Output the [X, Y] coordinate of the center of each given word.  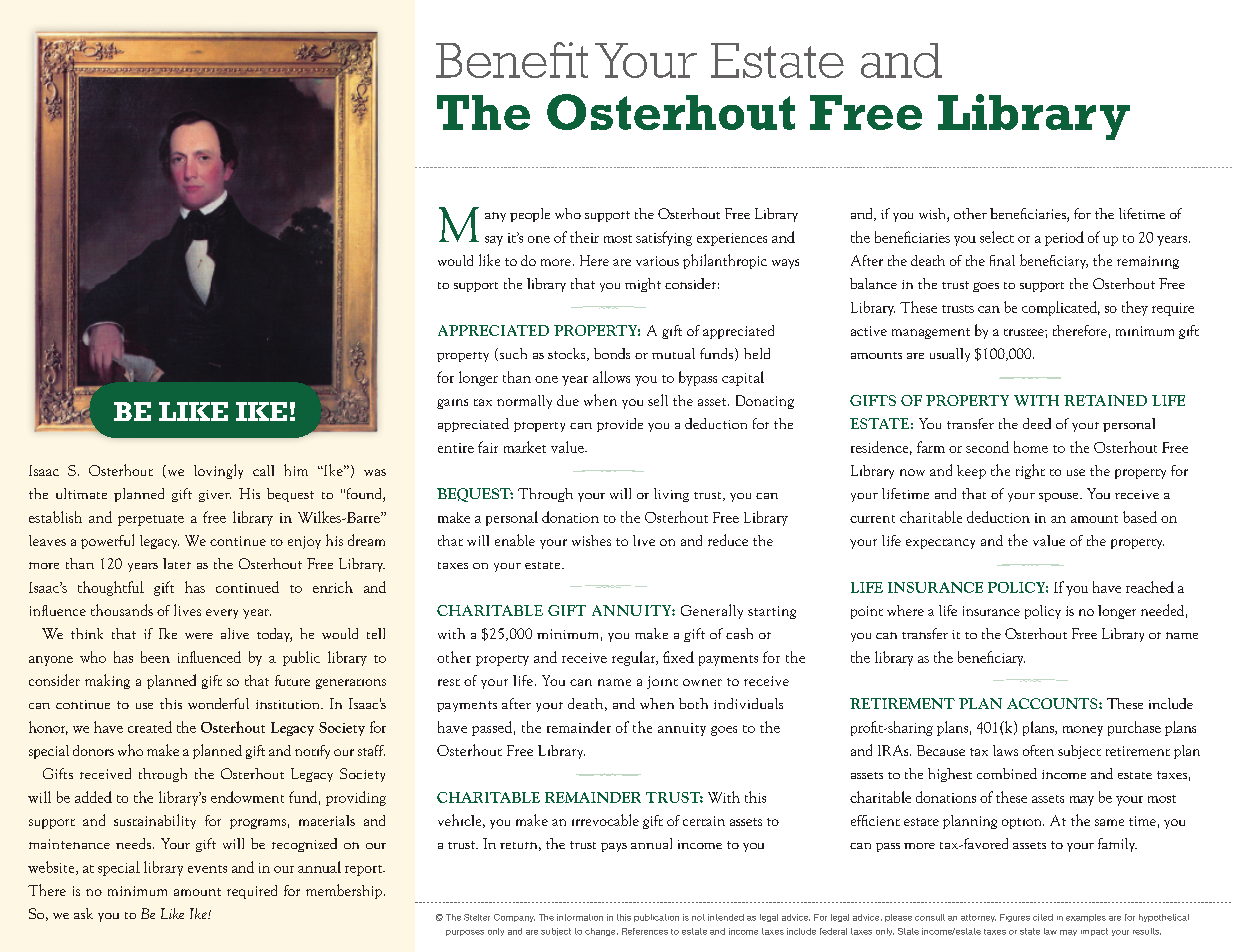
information [580, 917]
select [997, 237]
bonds [612, 353]
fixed [678, 657]
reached [1150, 587]
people [530, 215]
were [199, 636]
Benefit [512, 60]
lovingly [218, 471]
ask [83, 913]
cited [1043, 917]
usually [950, 355]
